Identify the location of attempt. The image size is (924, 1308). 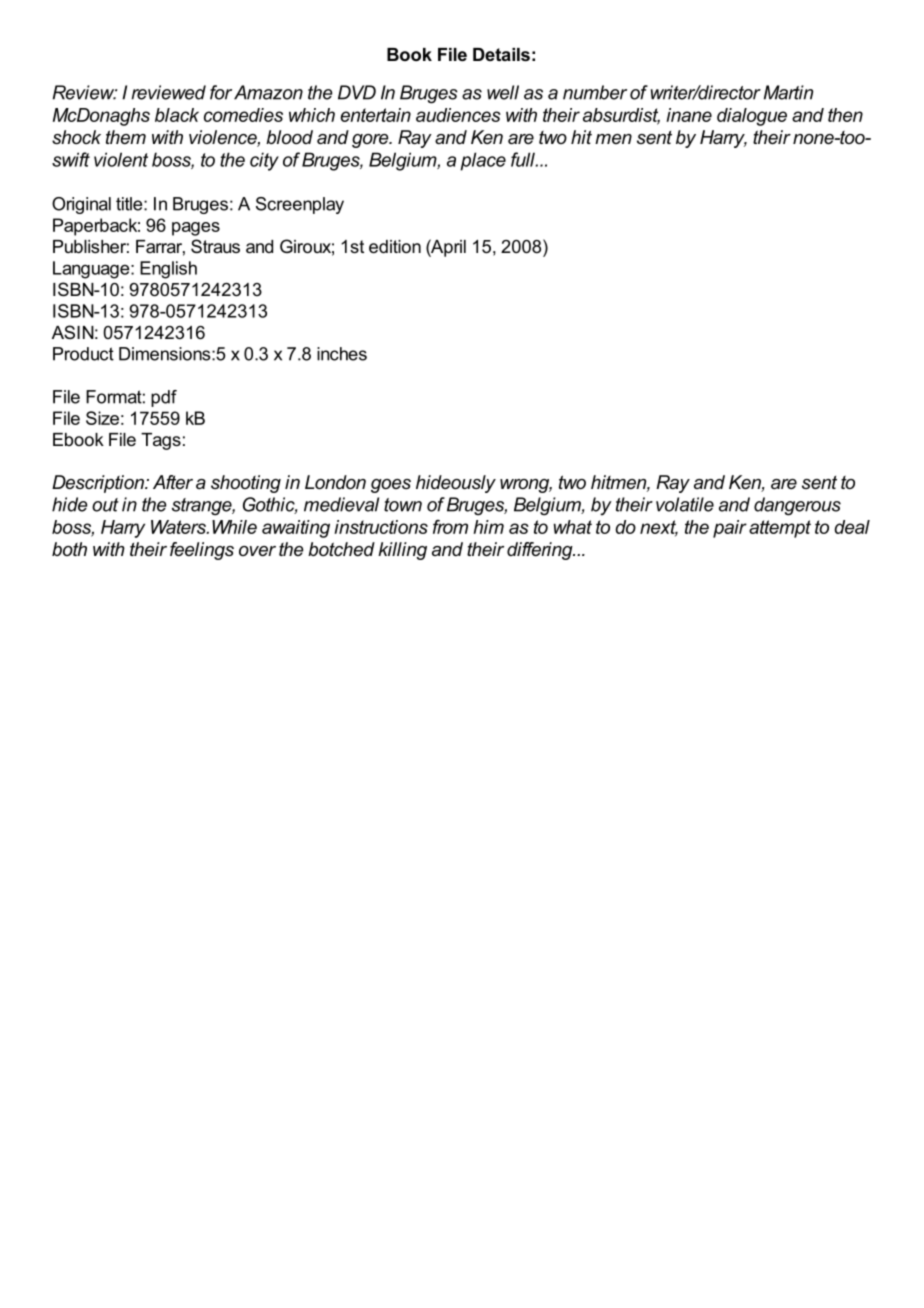
(780, 529).
